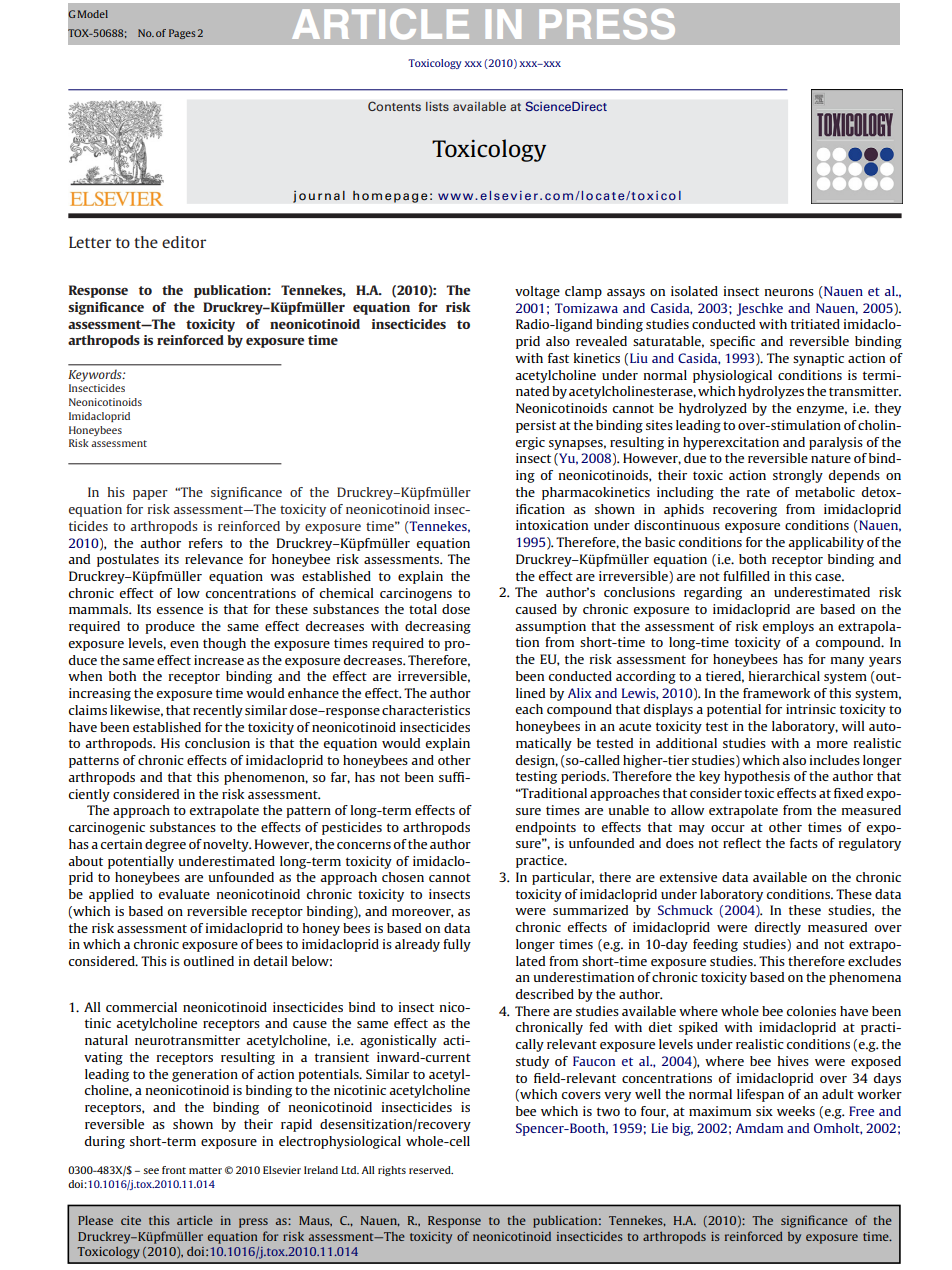  What do you see at coordinates (184, 894) in the screenshot?
I see `evaluate` at bounding box center [184, 894].
